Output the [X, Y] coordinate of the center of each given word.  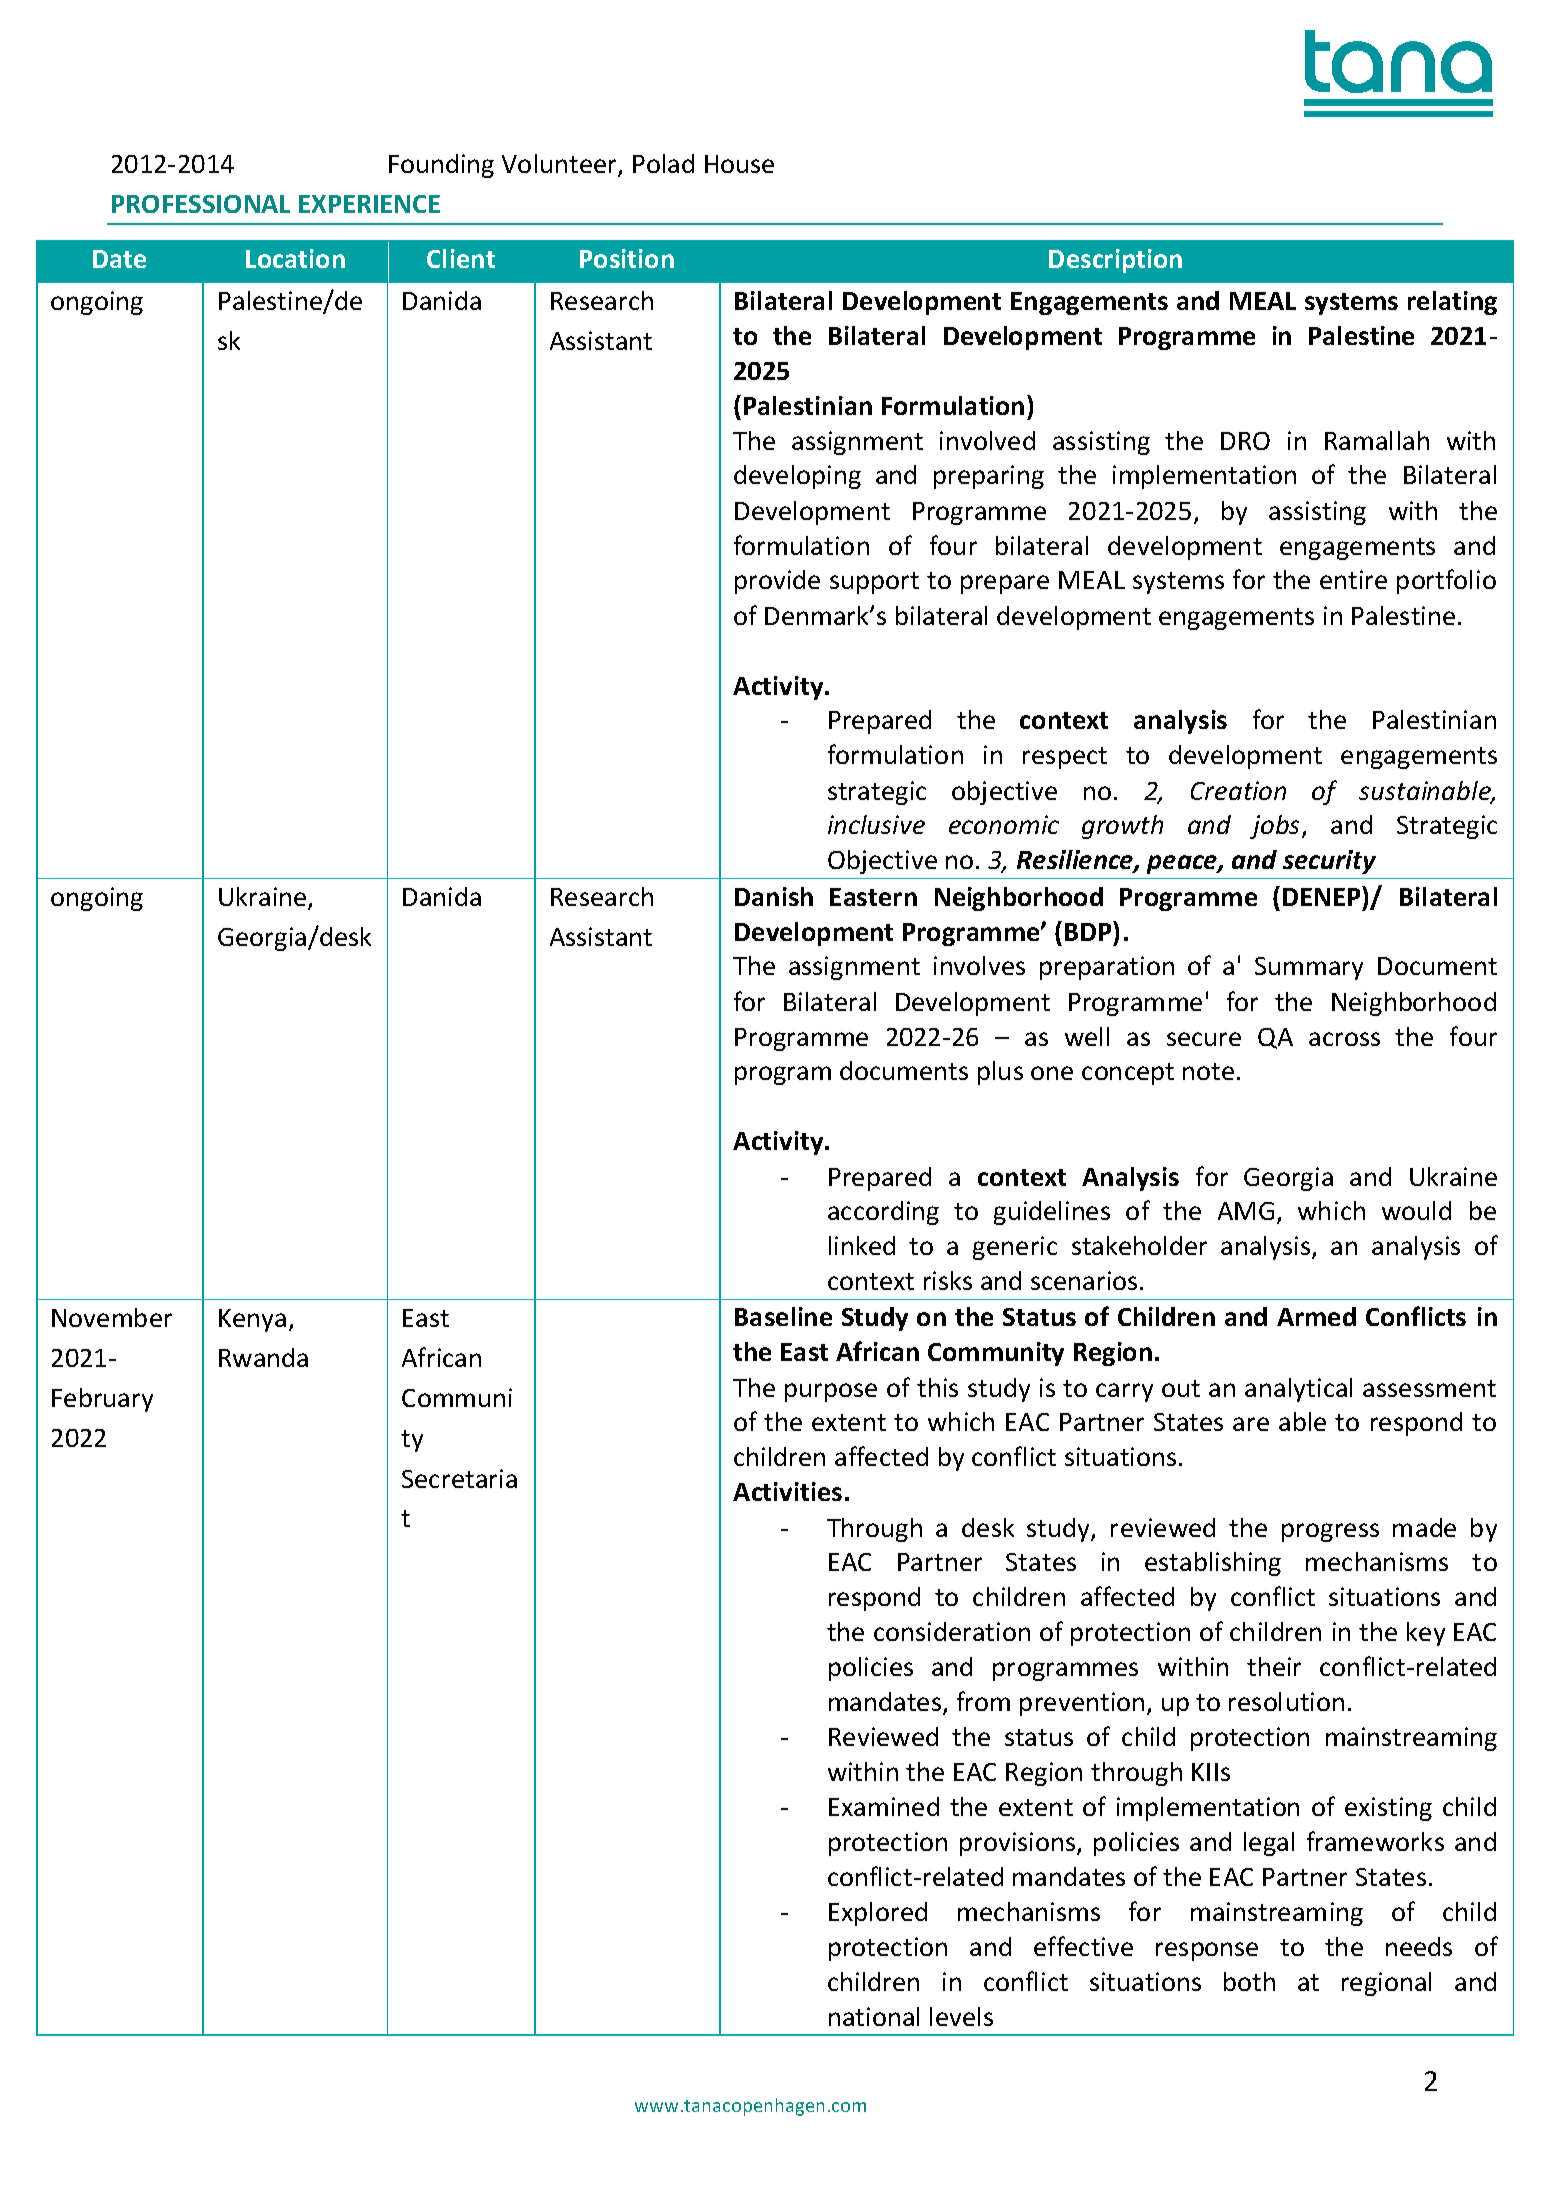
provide [777, 582]
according [883, 1213]
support [874, 583]
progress [1330, 1532]
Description [1115, 261]
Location [295, 258]
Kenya [252, 1320]
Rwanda [263, 1357]
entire [1353, 579]
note [1208, 1071]
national [874, 2016]
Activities [787, 1491]
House [739, 164]
